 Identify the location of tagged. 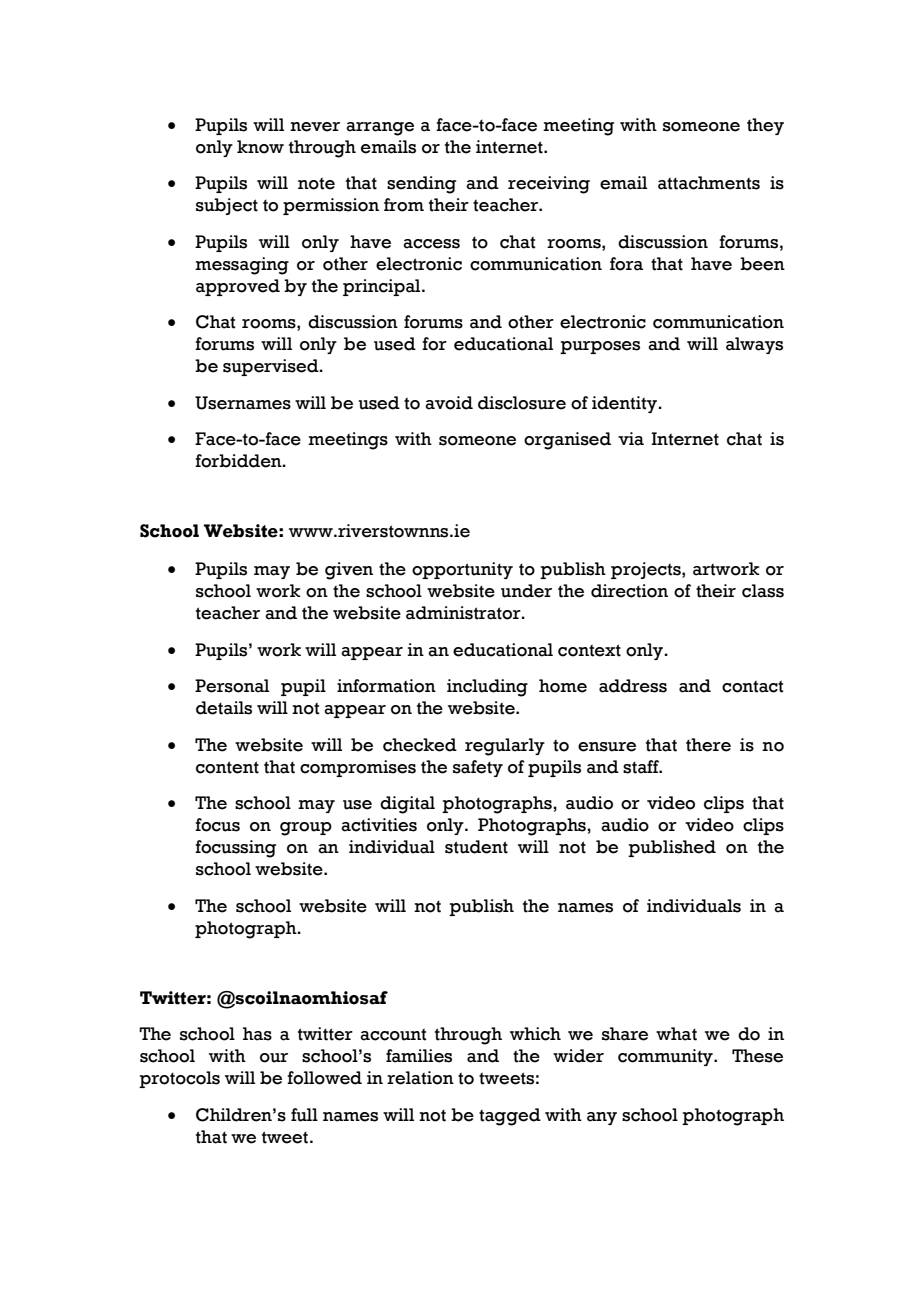
(510, 1117).
